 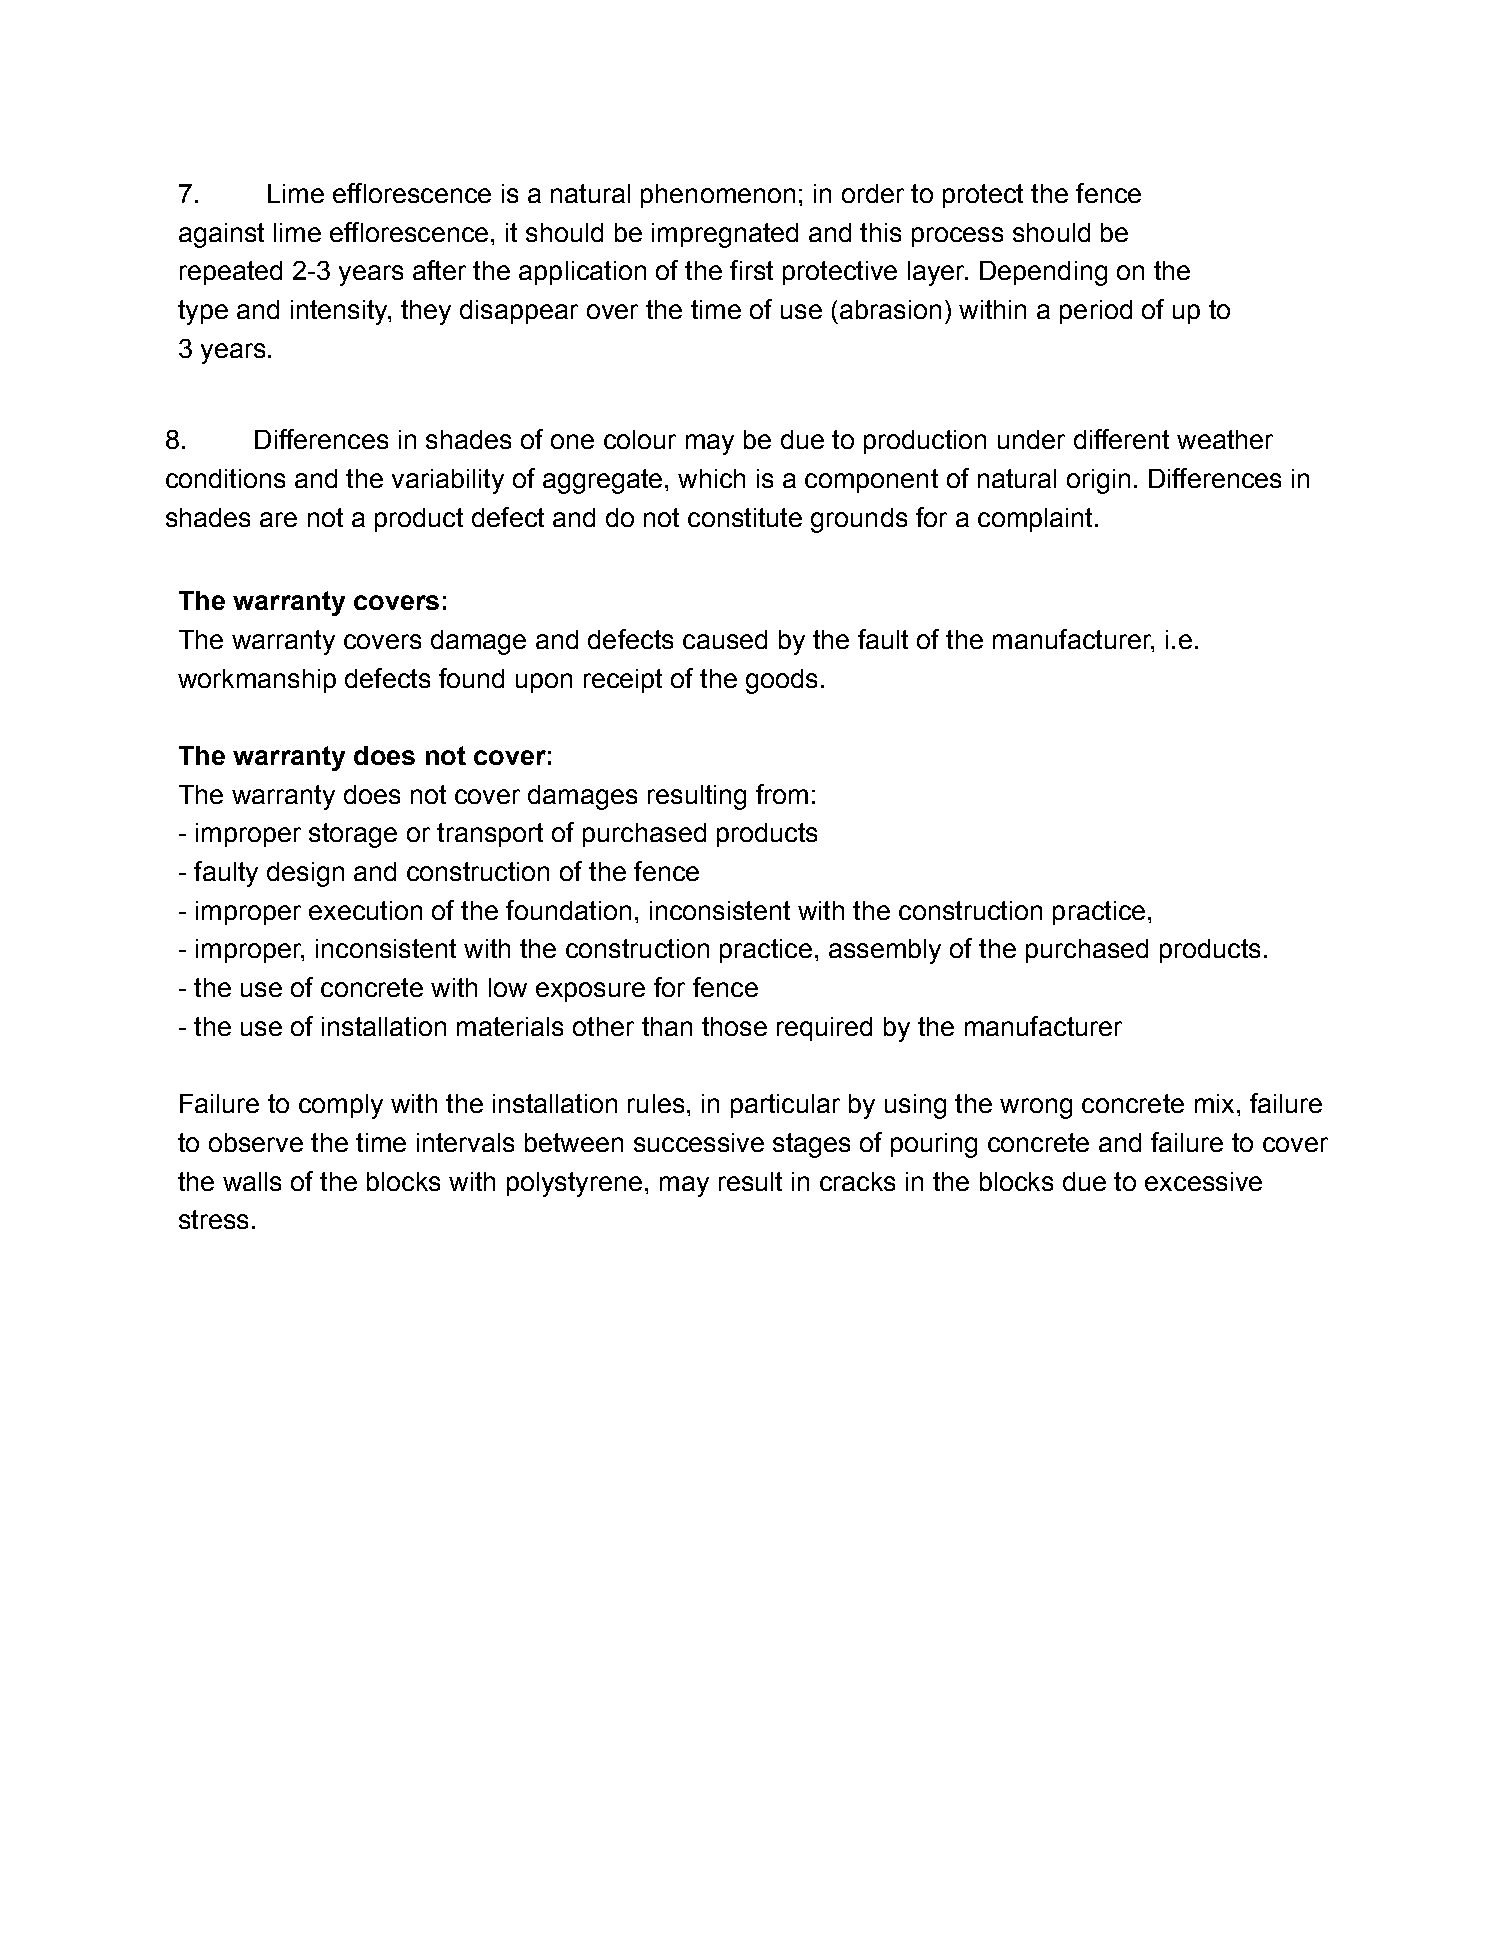 I want to click on against, so click(x=221, y=235).
